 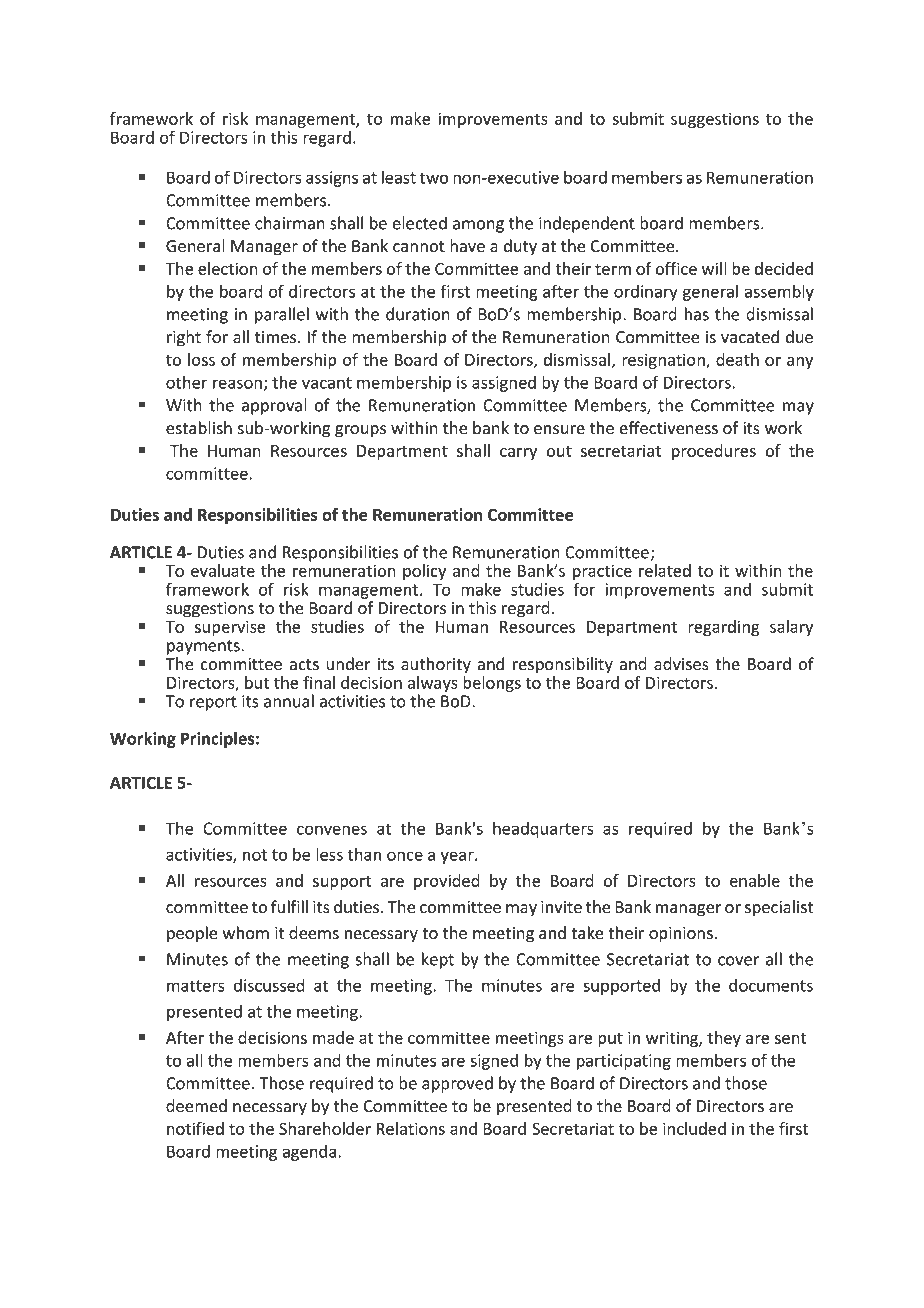 I want to click on cover, so click(x=738, y=961).
